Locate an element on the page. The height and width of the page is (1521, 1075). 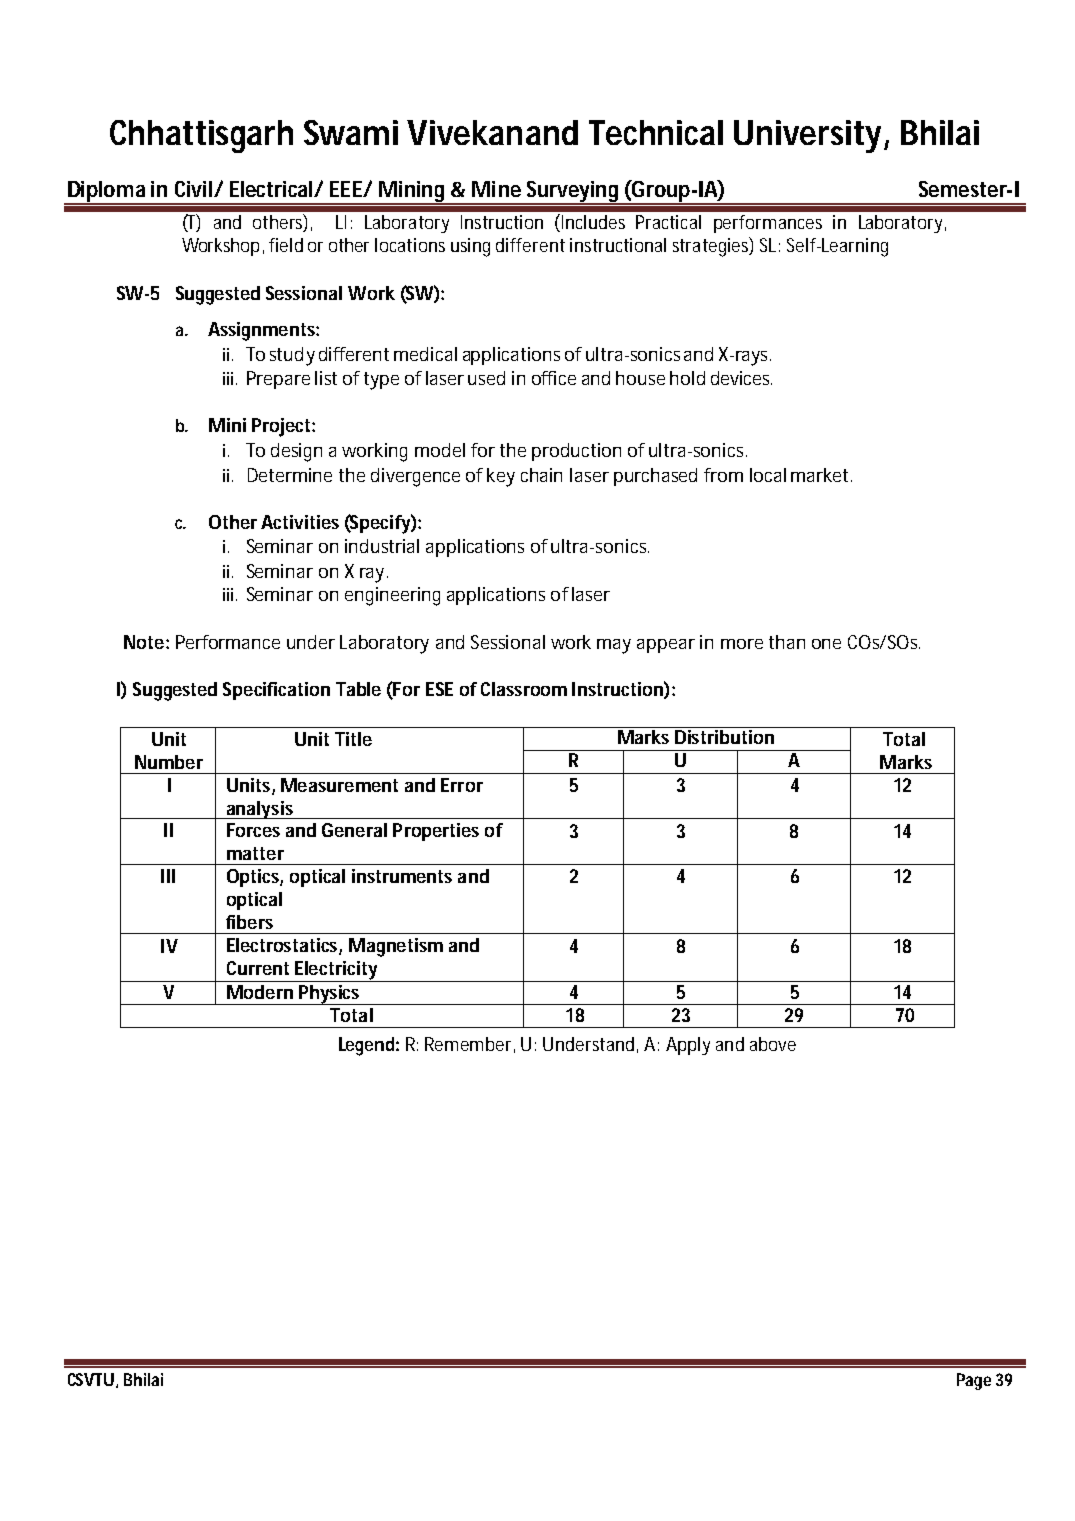
above is located at coordinates (773, 1044).
